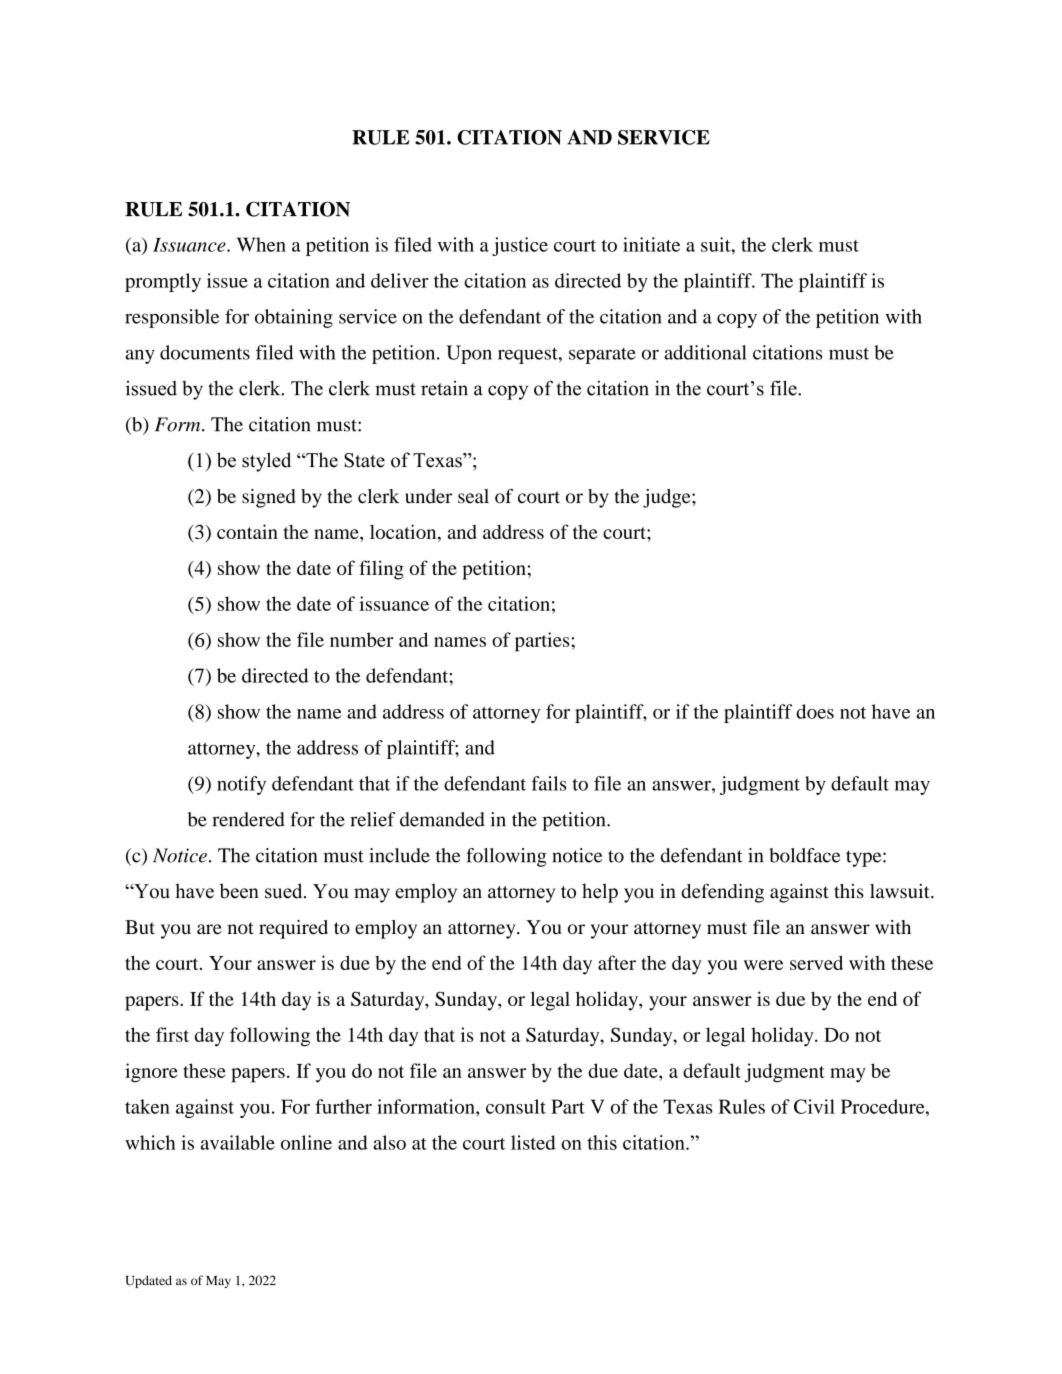 This document has height=1374, width=1062. What do you see at coordinates (548, 783) in the document?
I see `fails` at bounding box center [548, 783].
